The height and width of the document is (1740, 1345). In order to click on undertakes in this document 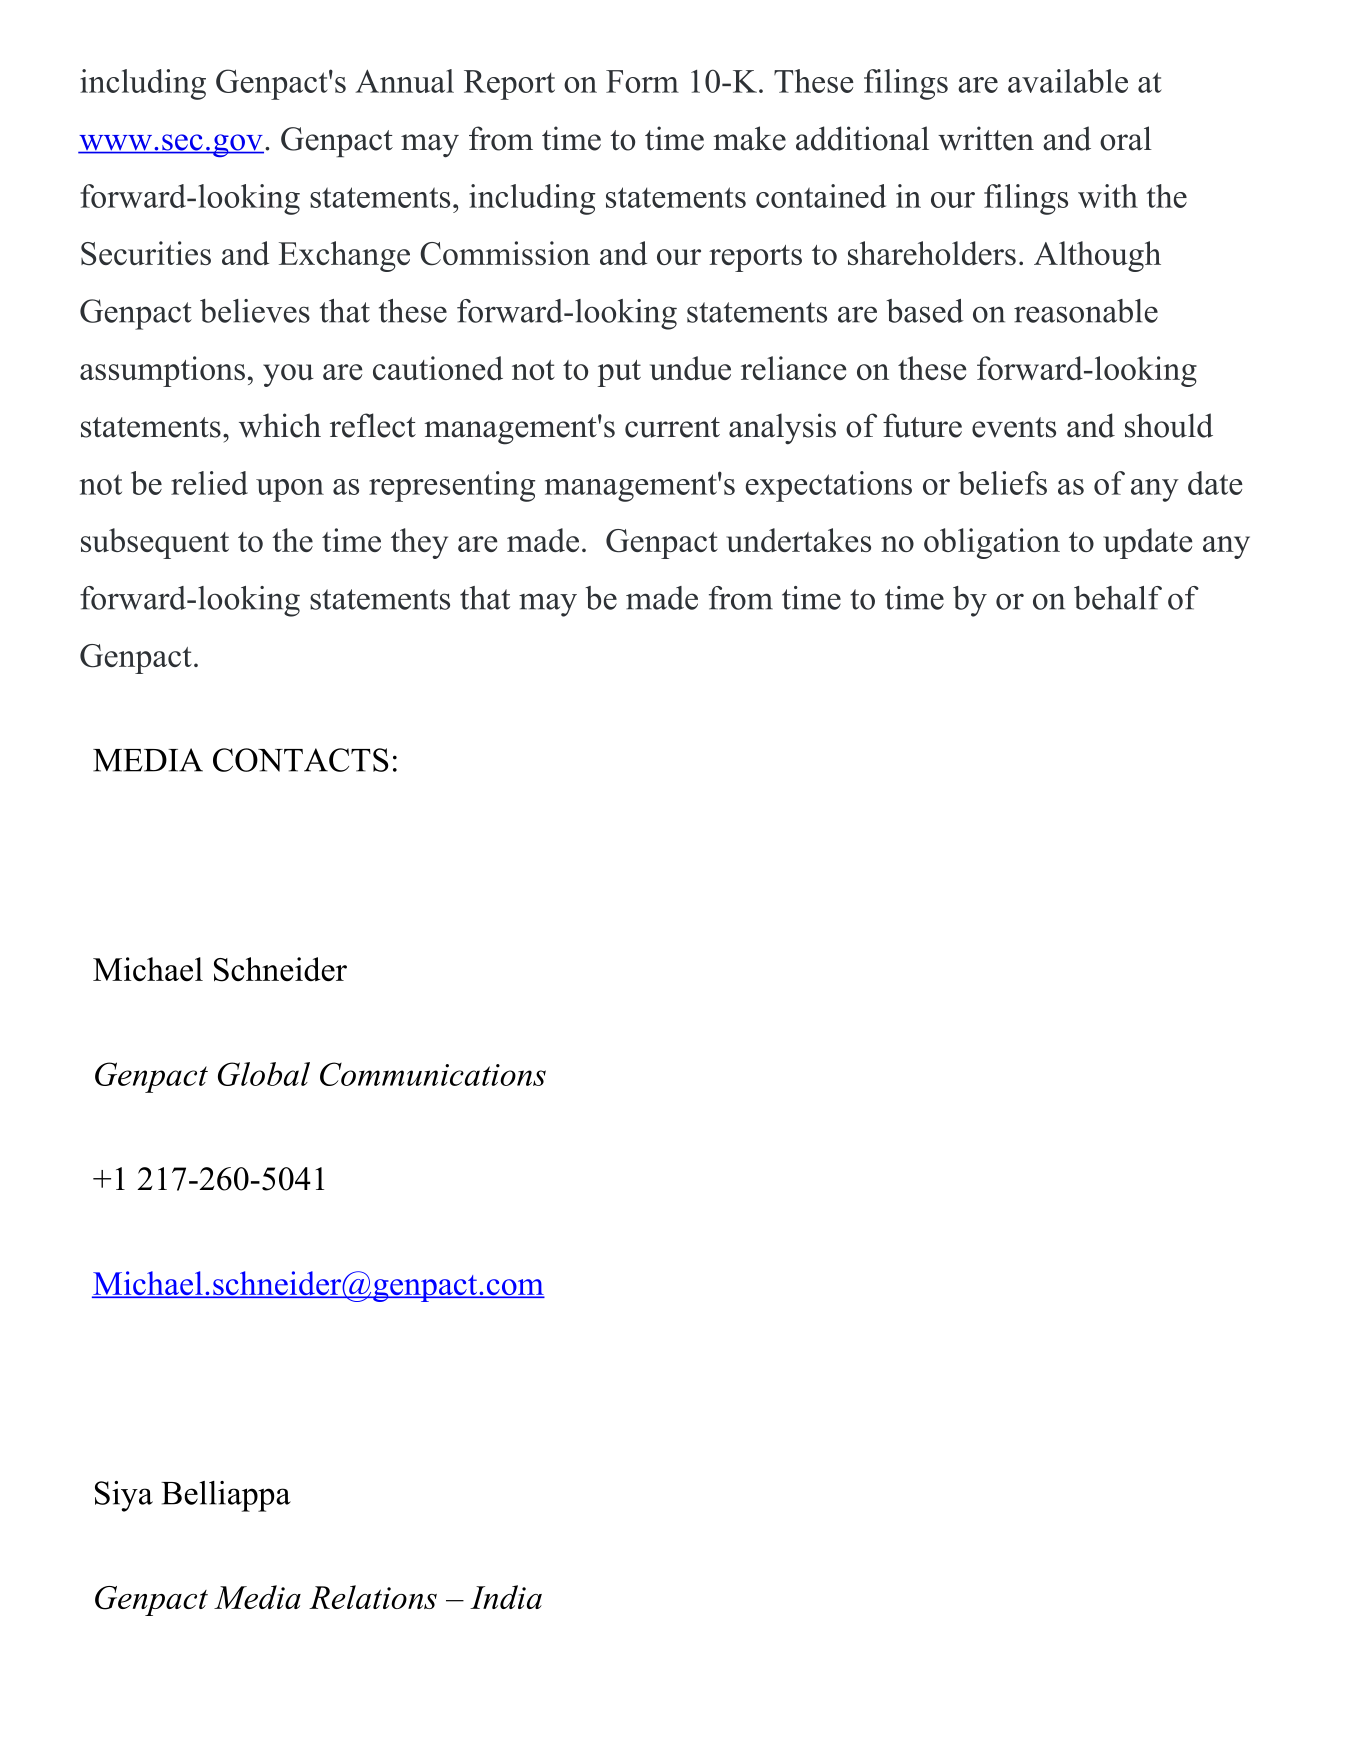, I will do `click(798, 540)`.
